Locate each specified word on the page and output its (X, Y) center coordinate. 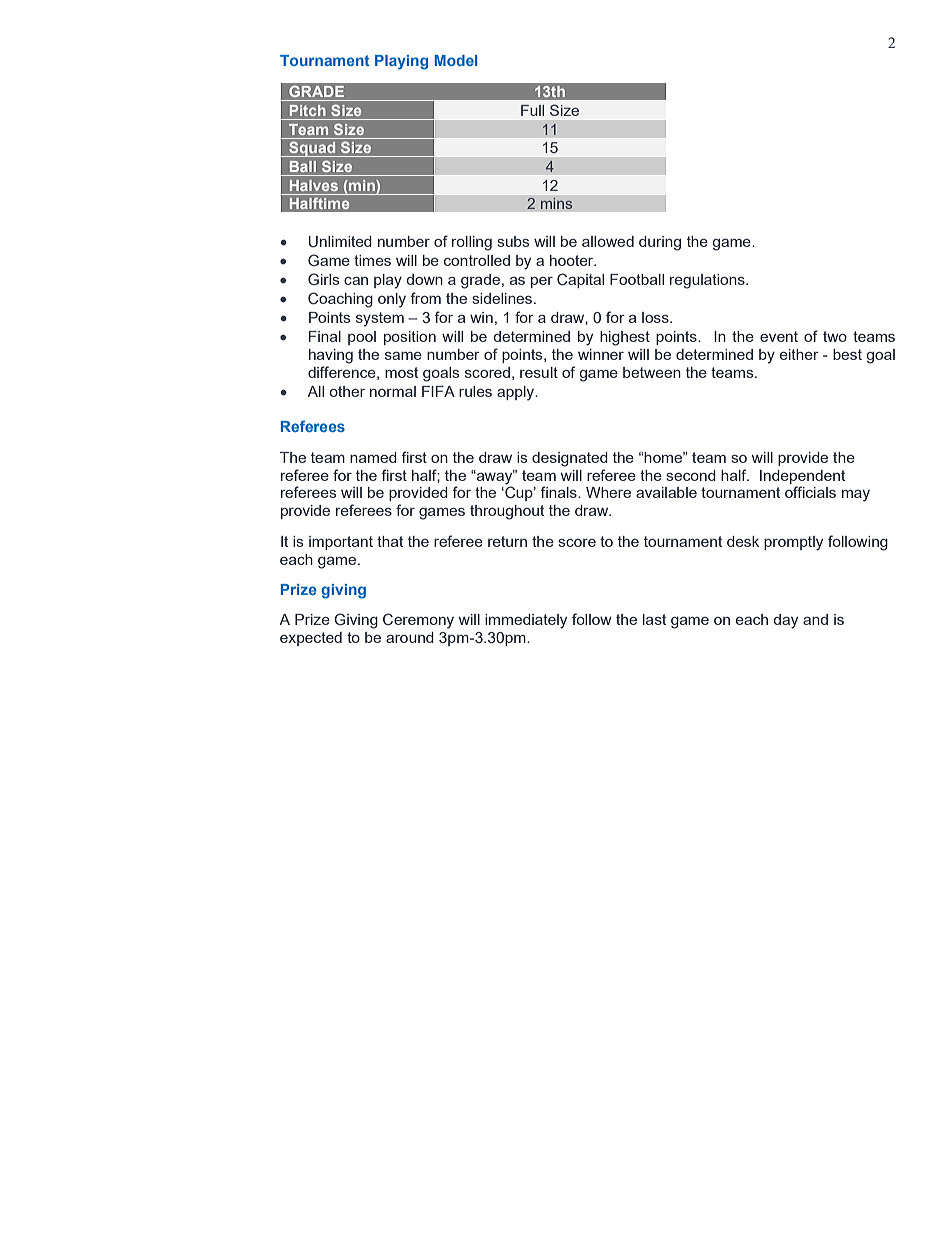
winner (601, 354)
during (660, 243)
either (799, 354)
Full (532, 110)
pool (362, 338)
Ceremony (418, 621)
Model (455, 60)
